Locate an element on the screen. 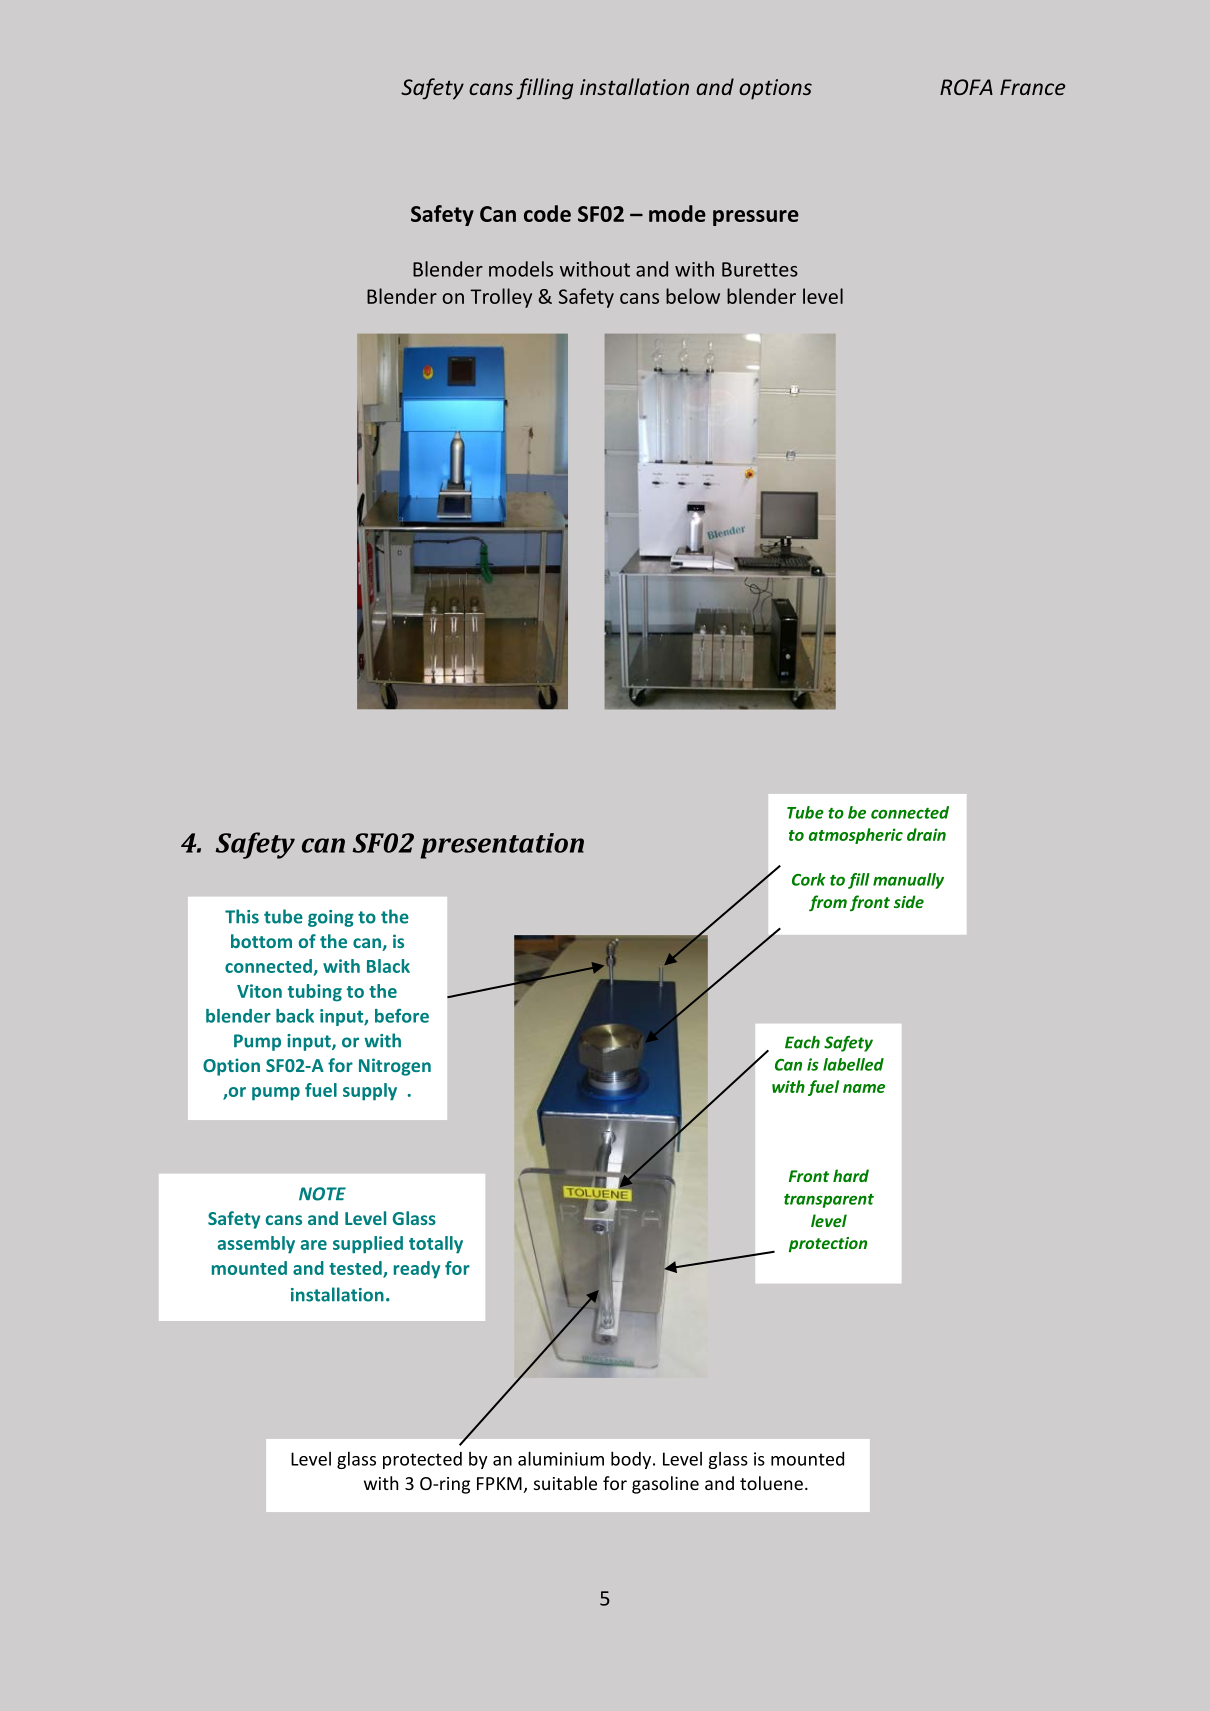 The image size is (1210, 1711). protected is located at coordinates (422, 1460).
